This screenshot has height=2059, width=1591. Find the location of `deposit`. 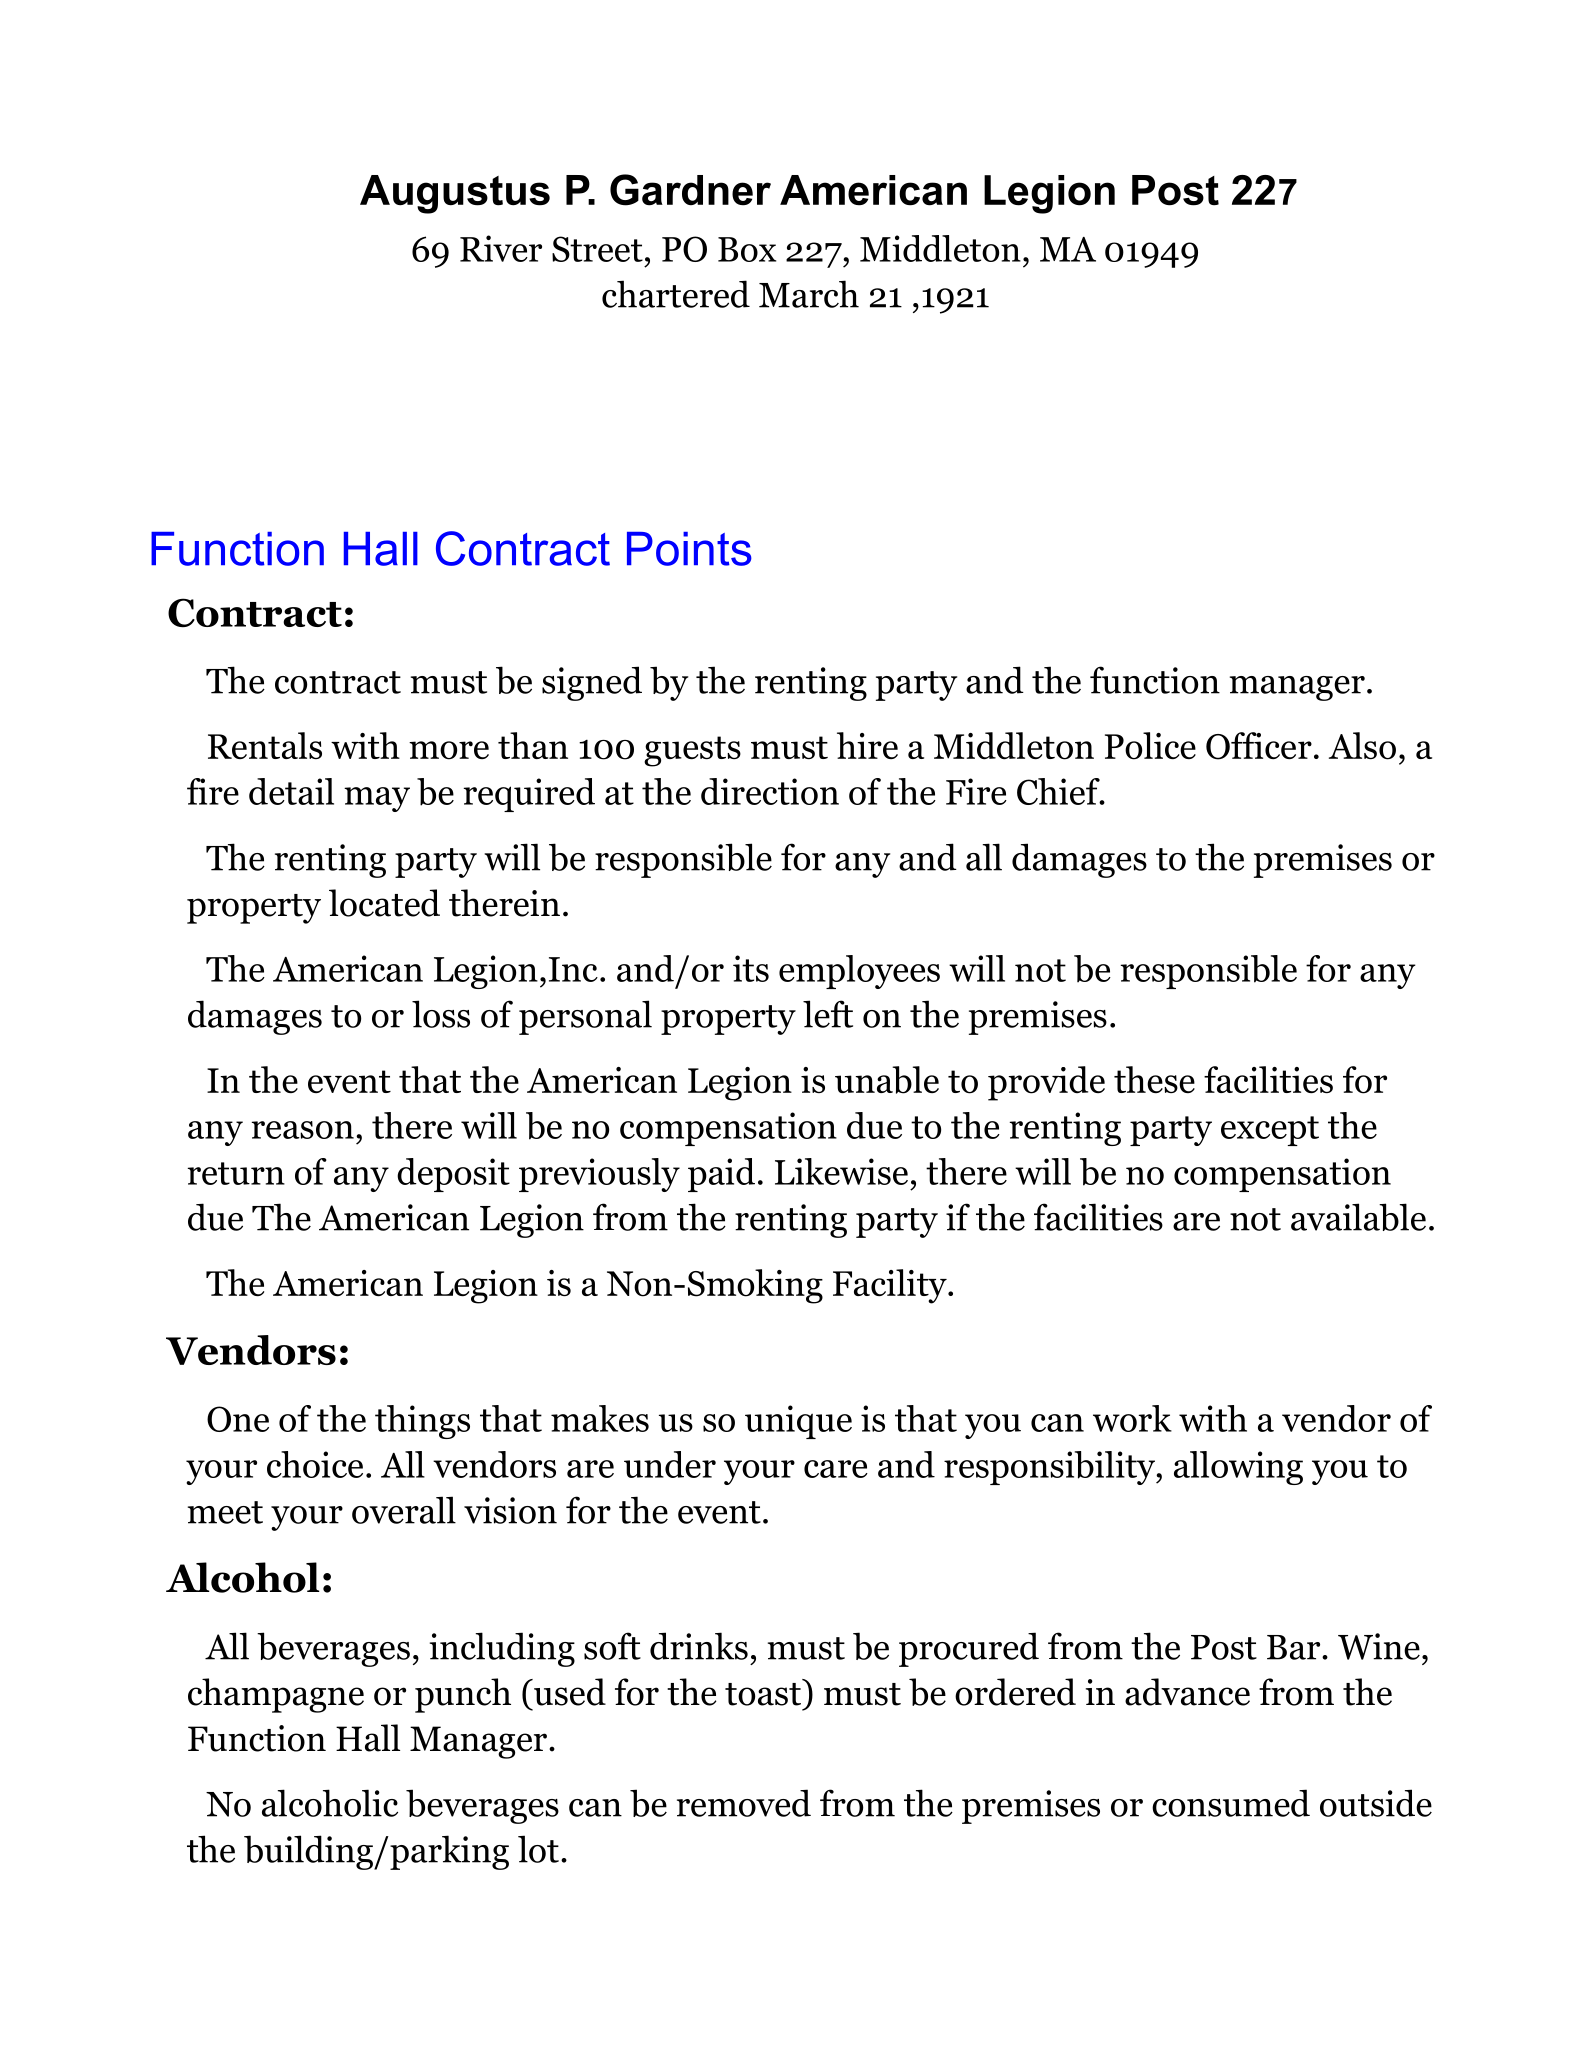

deposit is located at coordinates (453, 1175).
